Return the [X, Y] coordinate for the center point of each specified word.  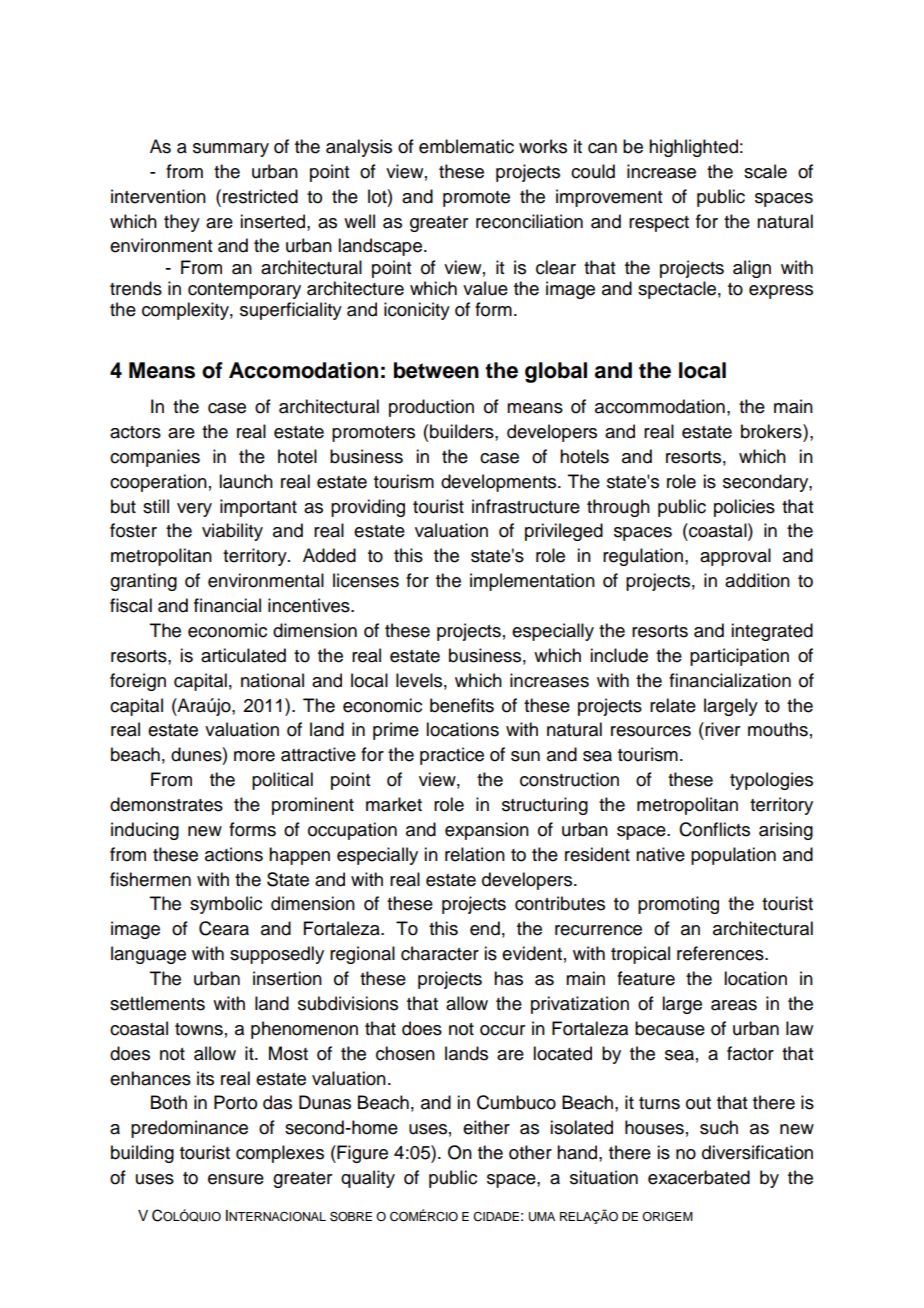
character [440, 953]
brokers [772, 431]
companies [155, 458]
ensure [236, 1179]
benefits [462, 705]
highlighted [693, 148]
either [486, 1127]
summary [231, 150]
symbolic [226, 905]
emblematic [466, 146]
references [721, 953]
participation [739, 657]
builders [463, 431]
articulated [243, 655]
